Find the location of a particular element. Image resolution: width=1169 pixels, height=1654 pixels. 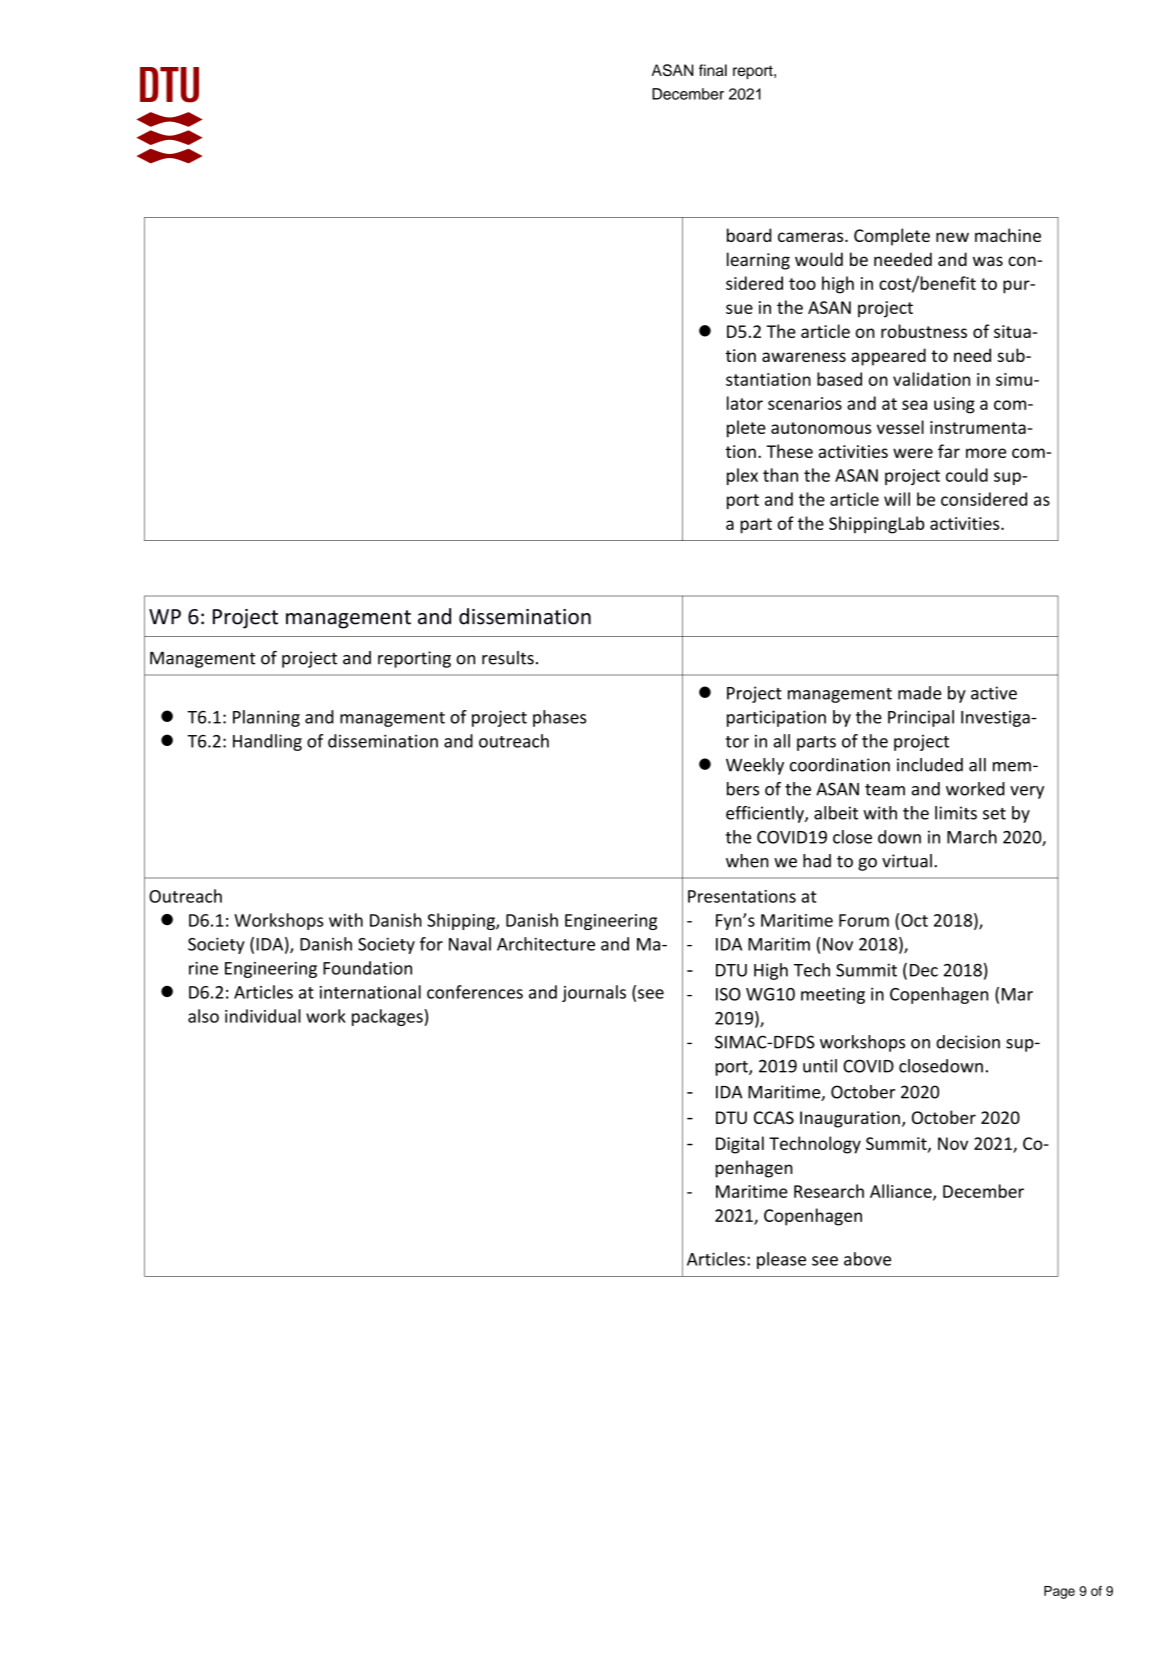

final is located at coordinates (713, 70).
